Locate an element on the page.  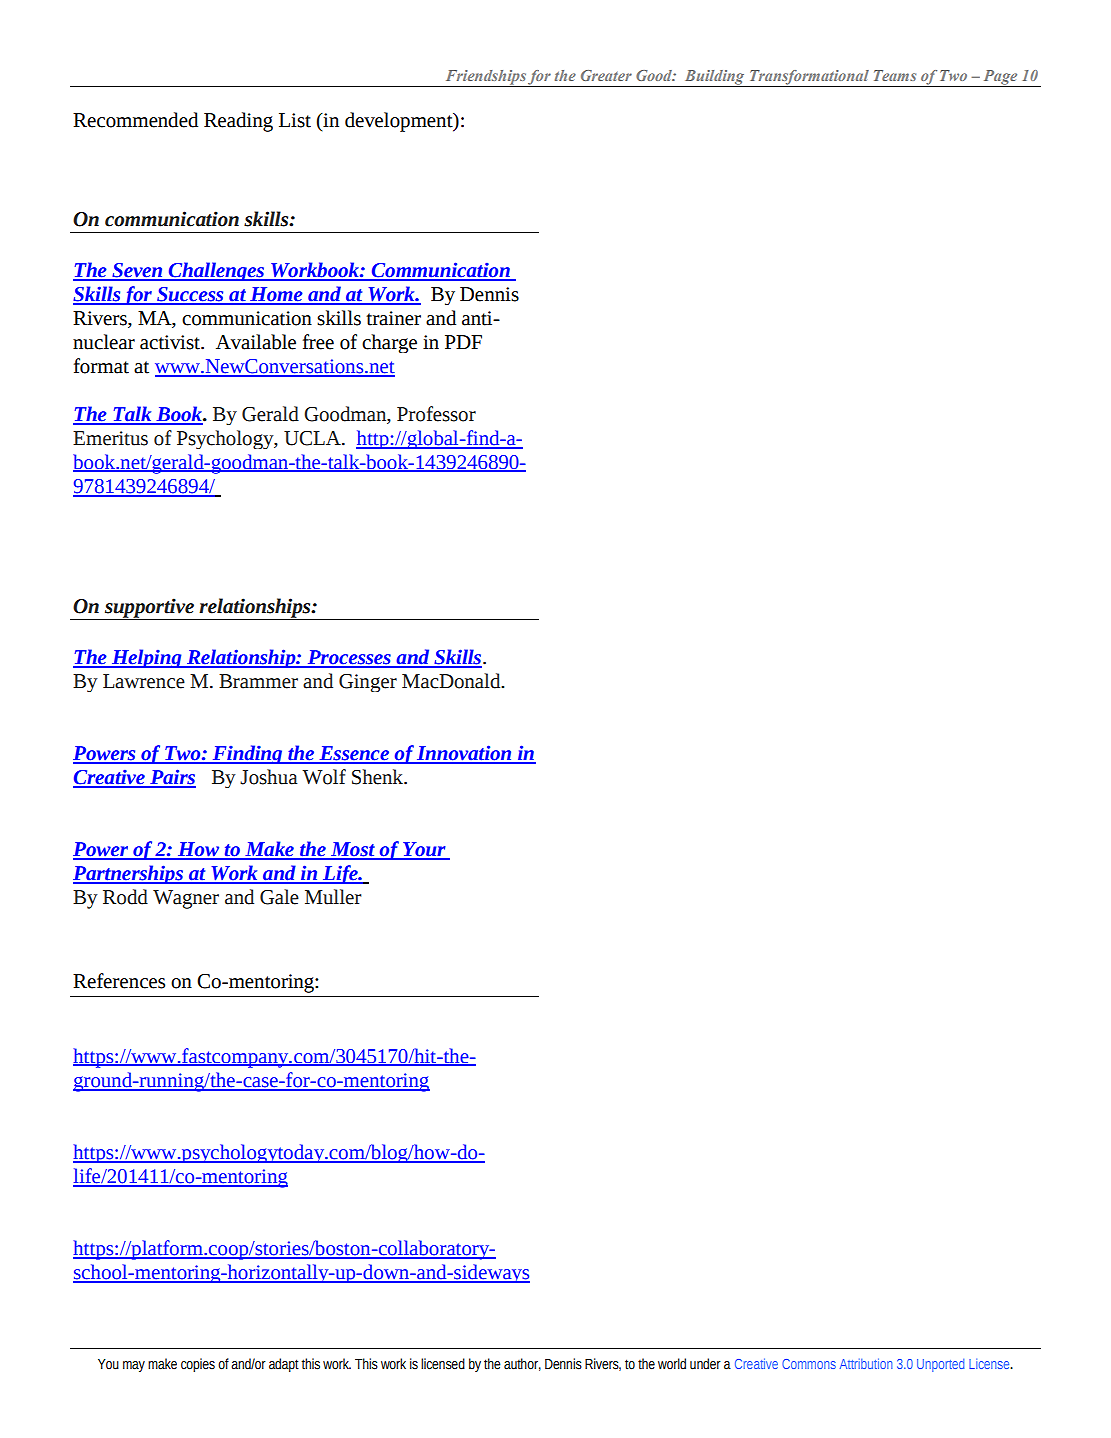
Wolf is located at coordinates (324, 777).
